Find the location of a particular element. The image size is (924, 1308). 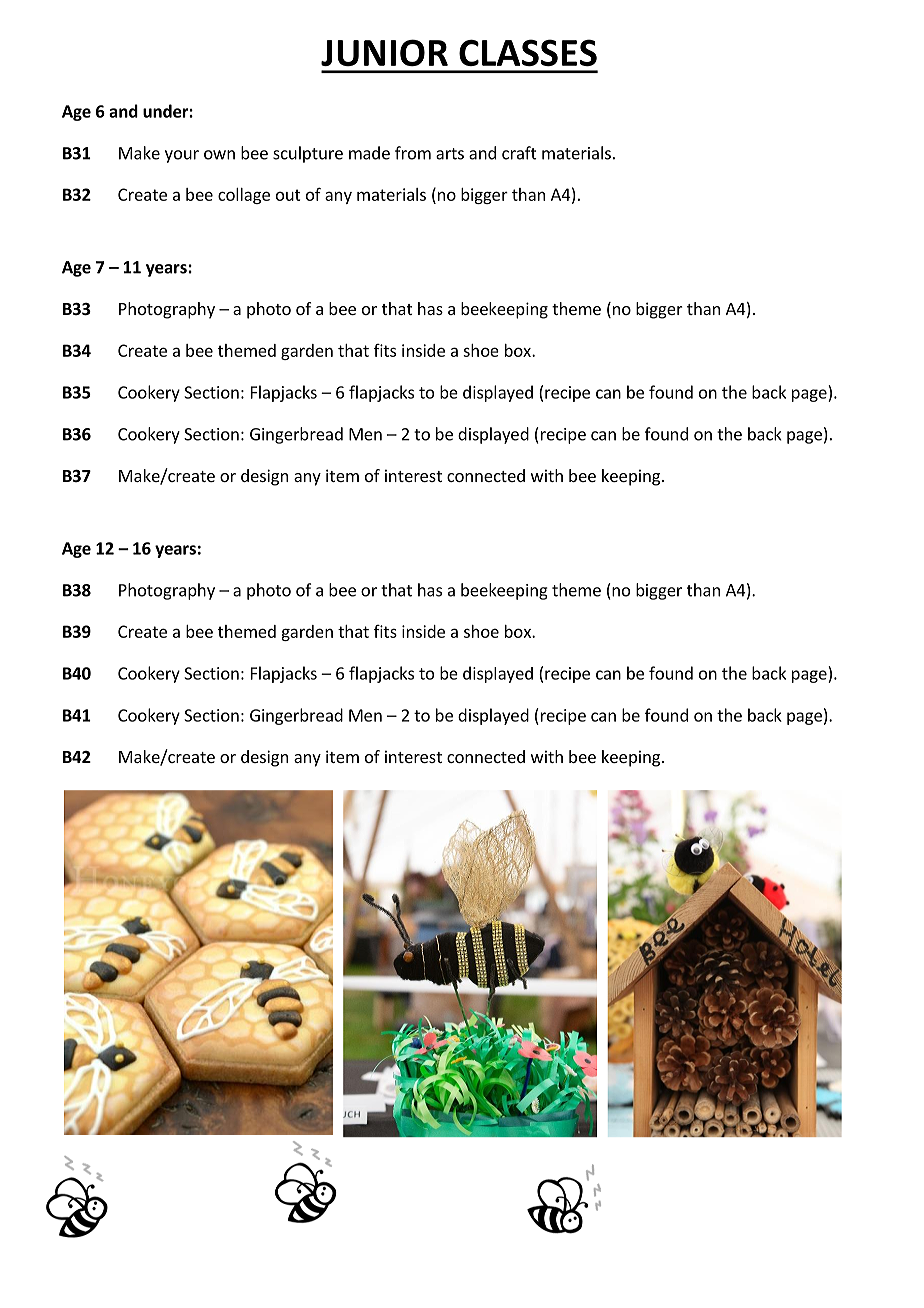

collage is located at coordinates (244, 196).
